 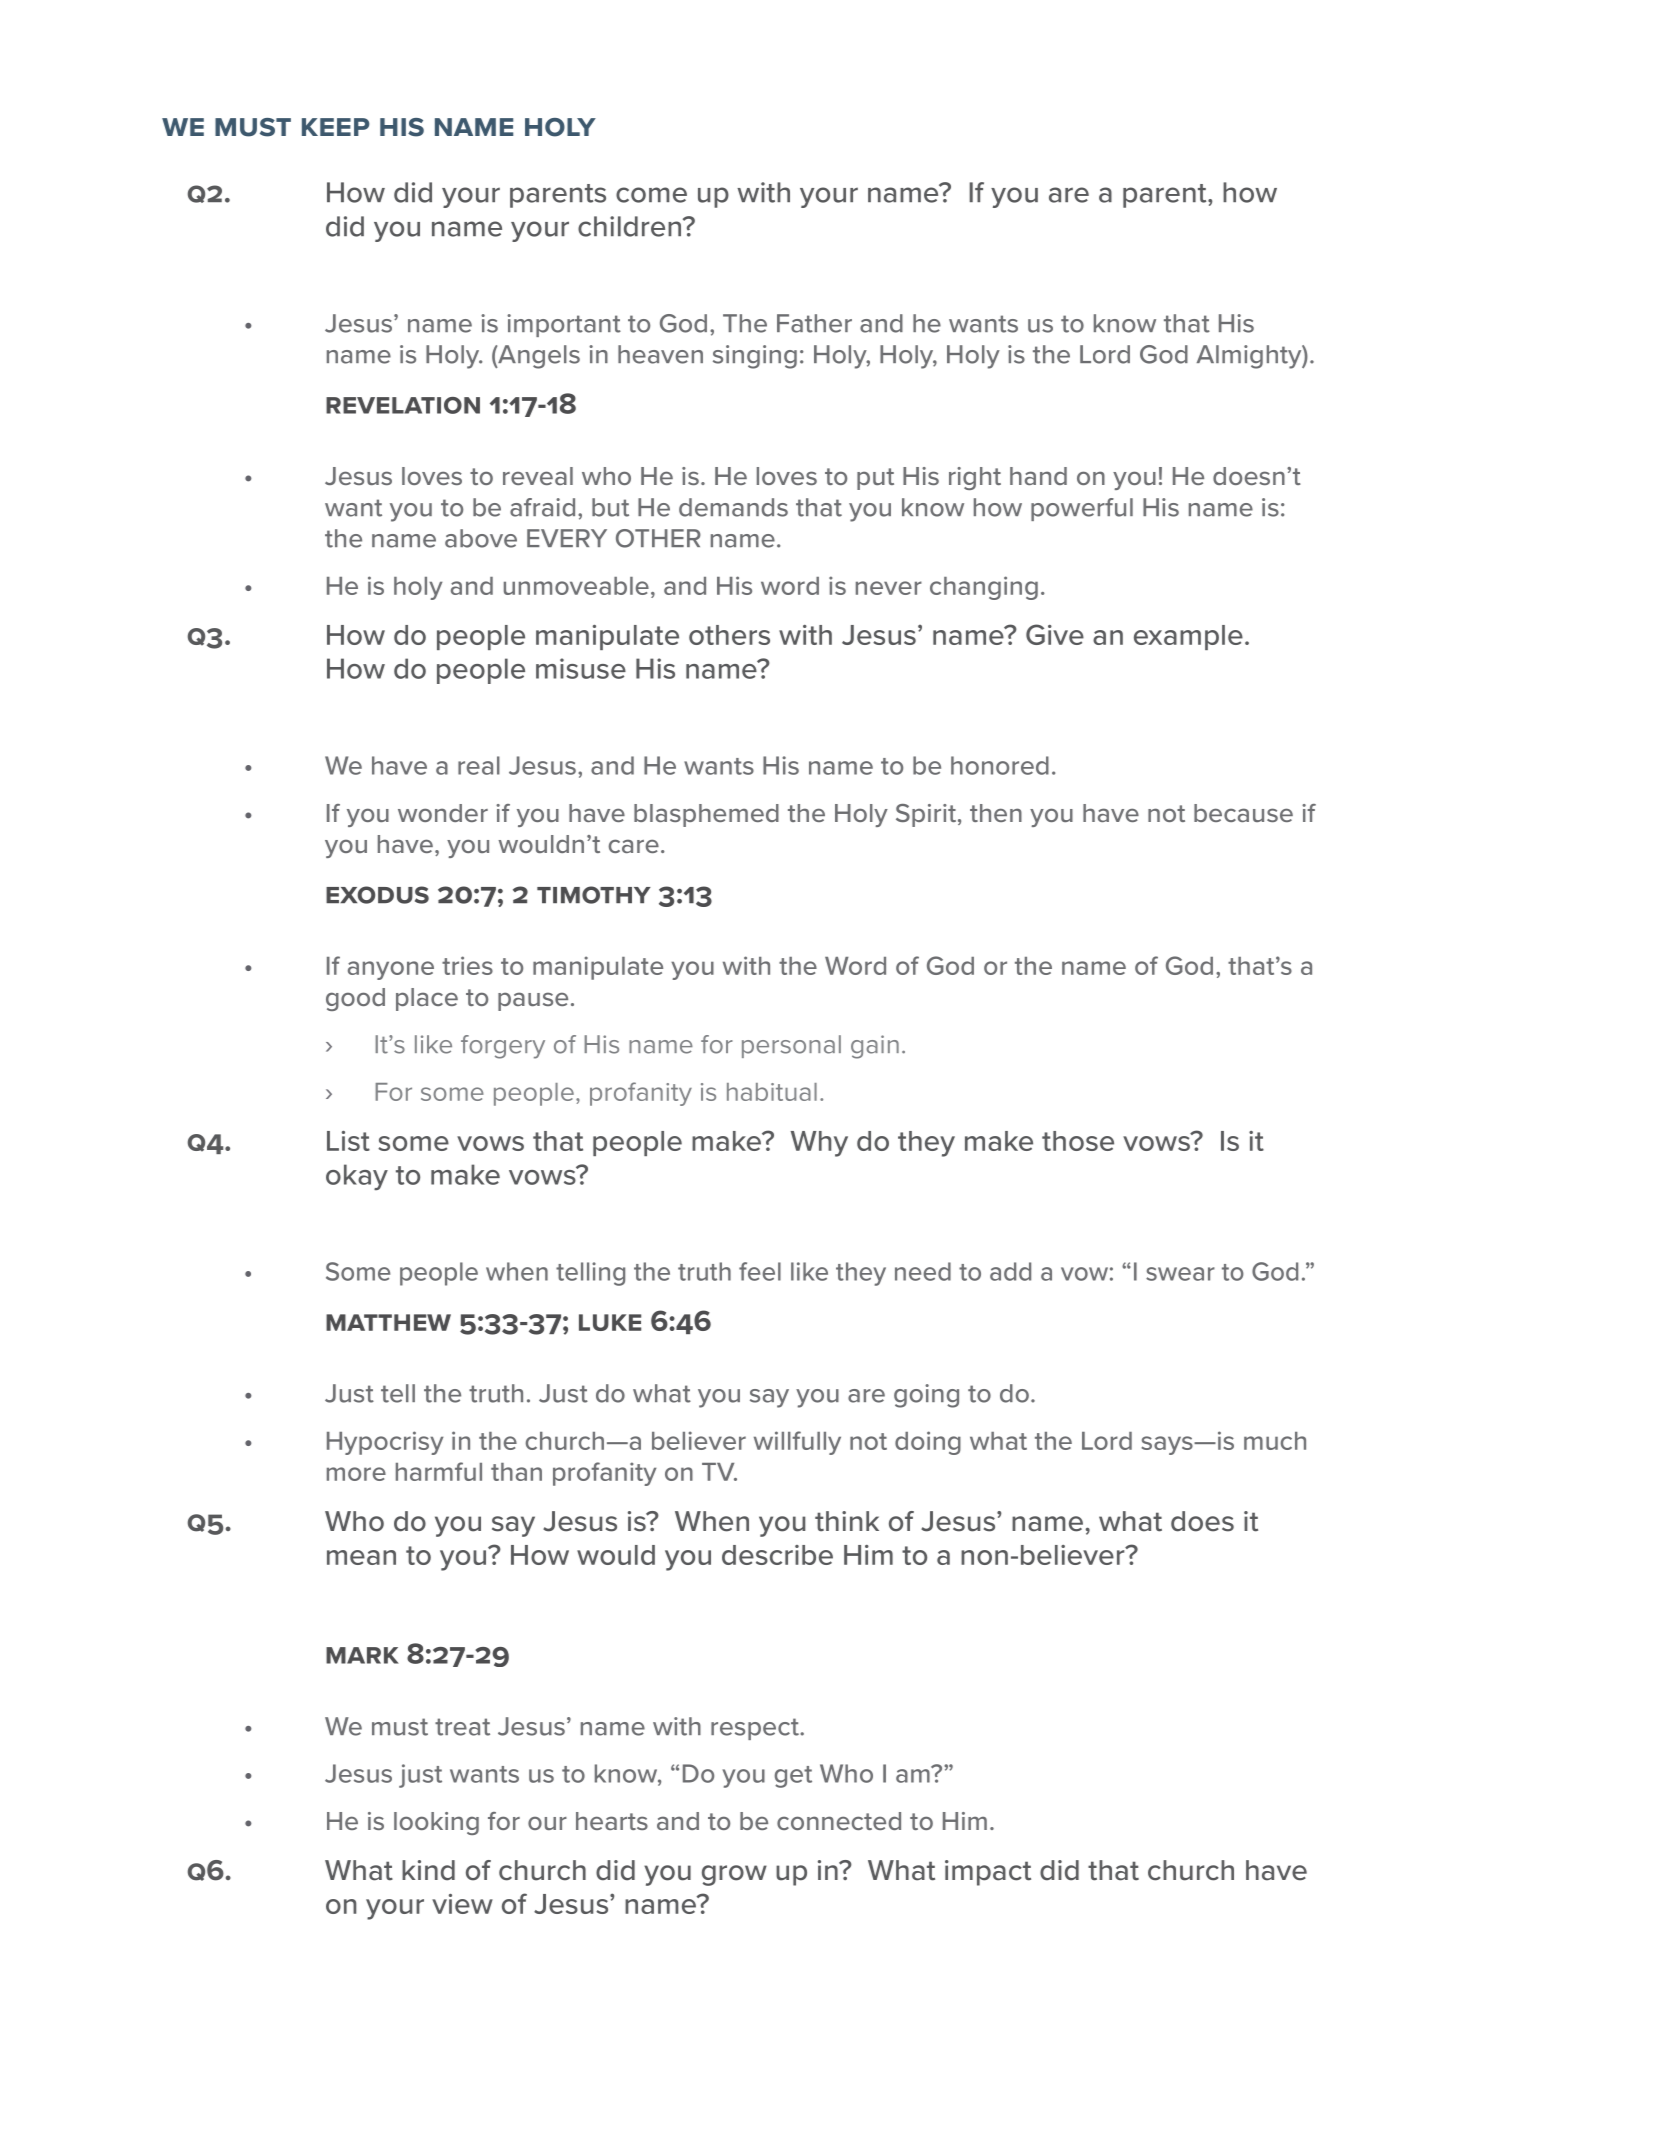 What do you see at coordinates (760, 1271) in the image?
I see `feel` at bounding box center [760, 1271].
